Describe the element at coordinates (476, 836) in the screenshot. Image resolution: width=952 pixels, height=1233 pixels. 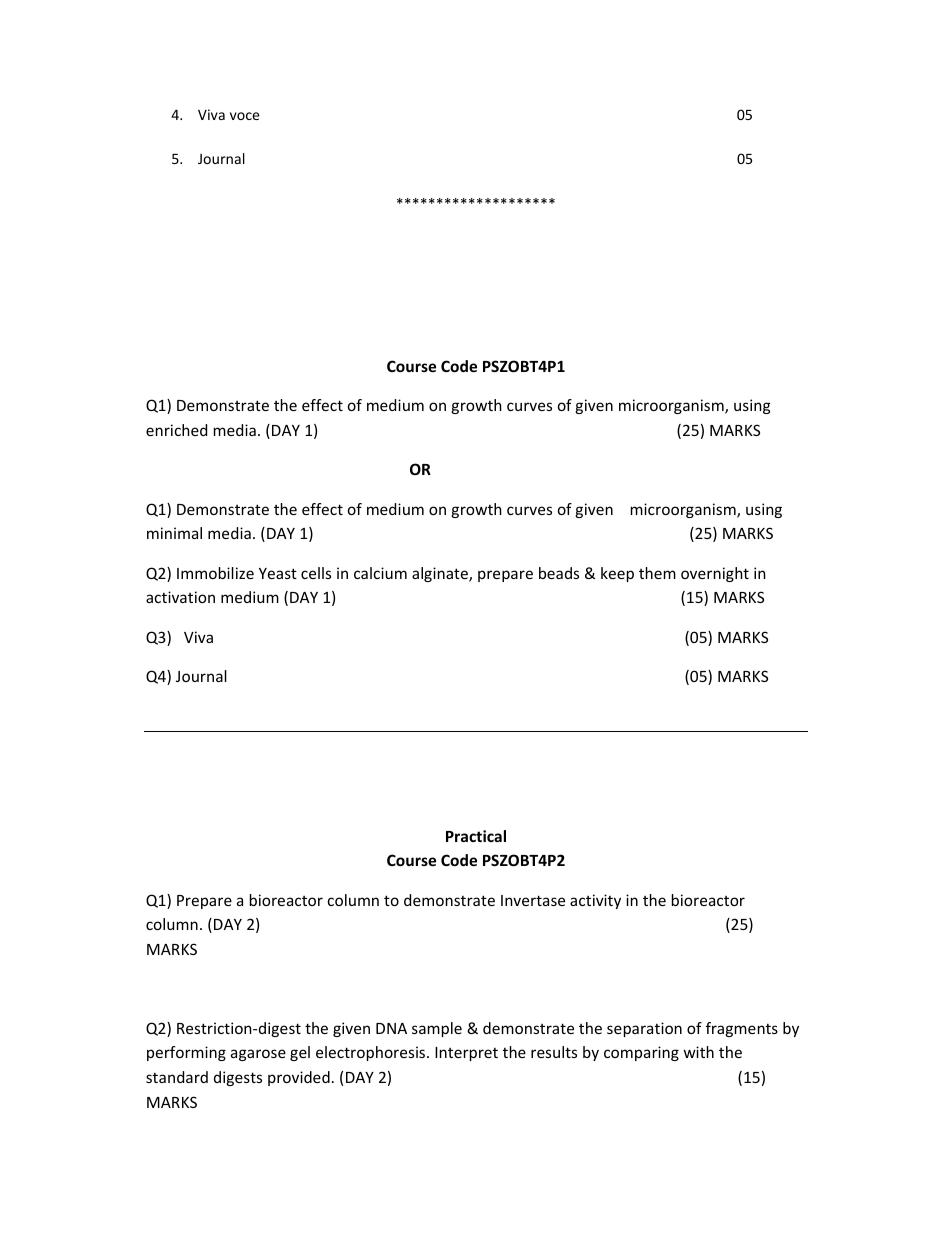
I see `Practical` at that location.
